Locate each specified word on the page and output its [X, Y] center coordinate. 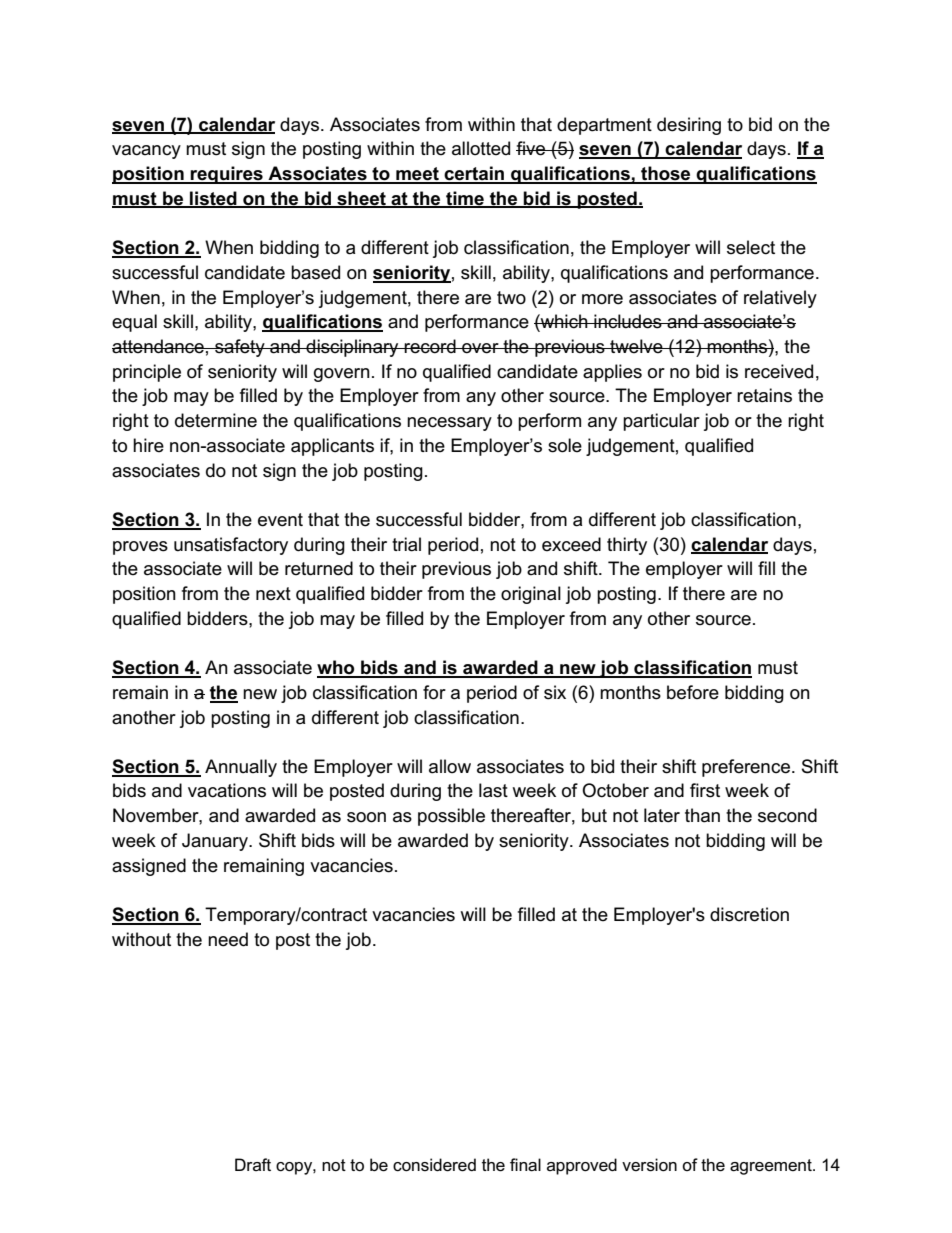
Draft [253, 1164]
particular [661, 422]
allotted [481, 148]
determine [216, 420]
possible [451, 817]
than [702, 815]
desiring [689, 126]
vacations [227, 790]
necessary [449, 424]
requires [227, 175]
